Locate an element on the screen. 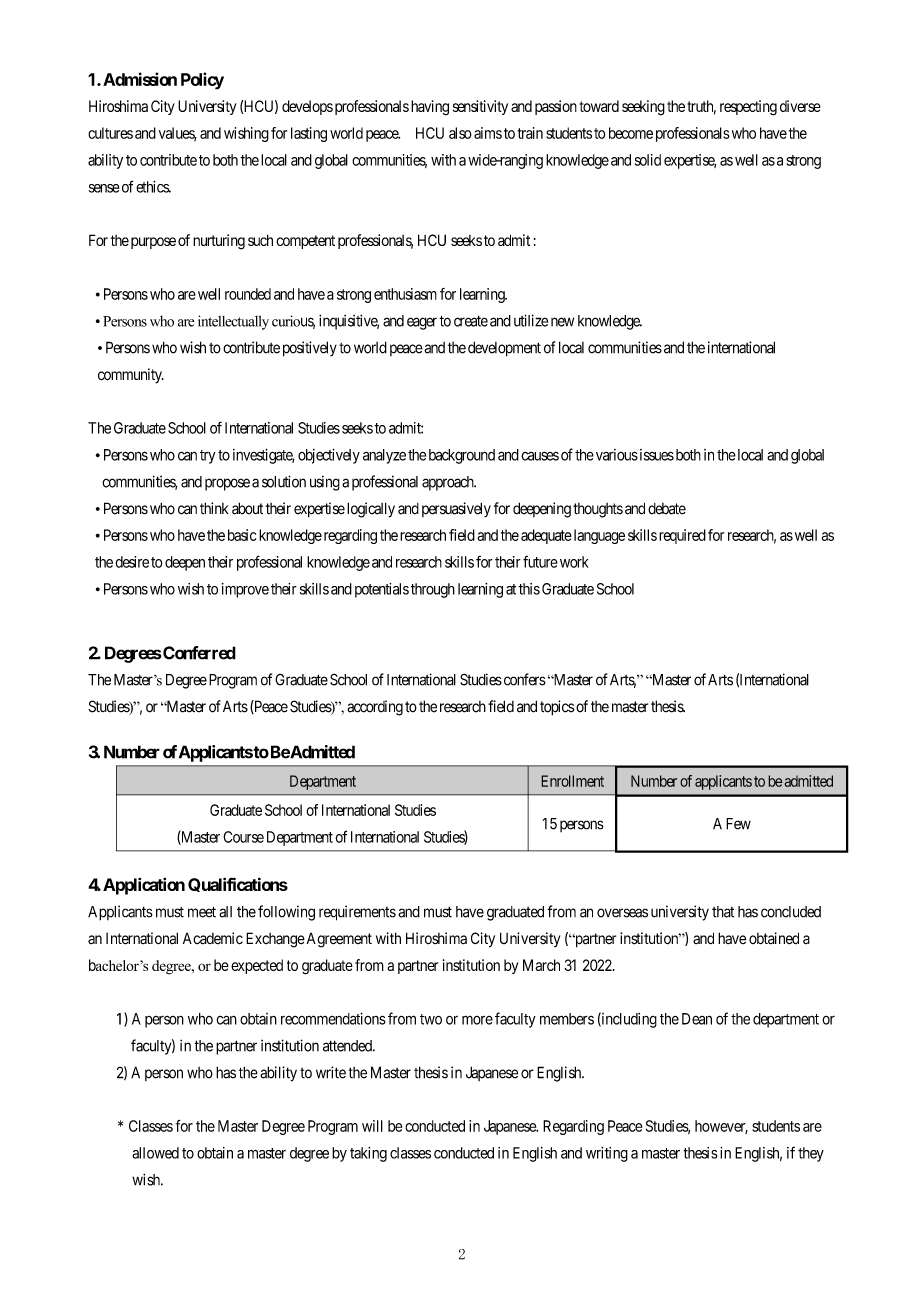  community is located at coordinates (131, 376).
